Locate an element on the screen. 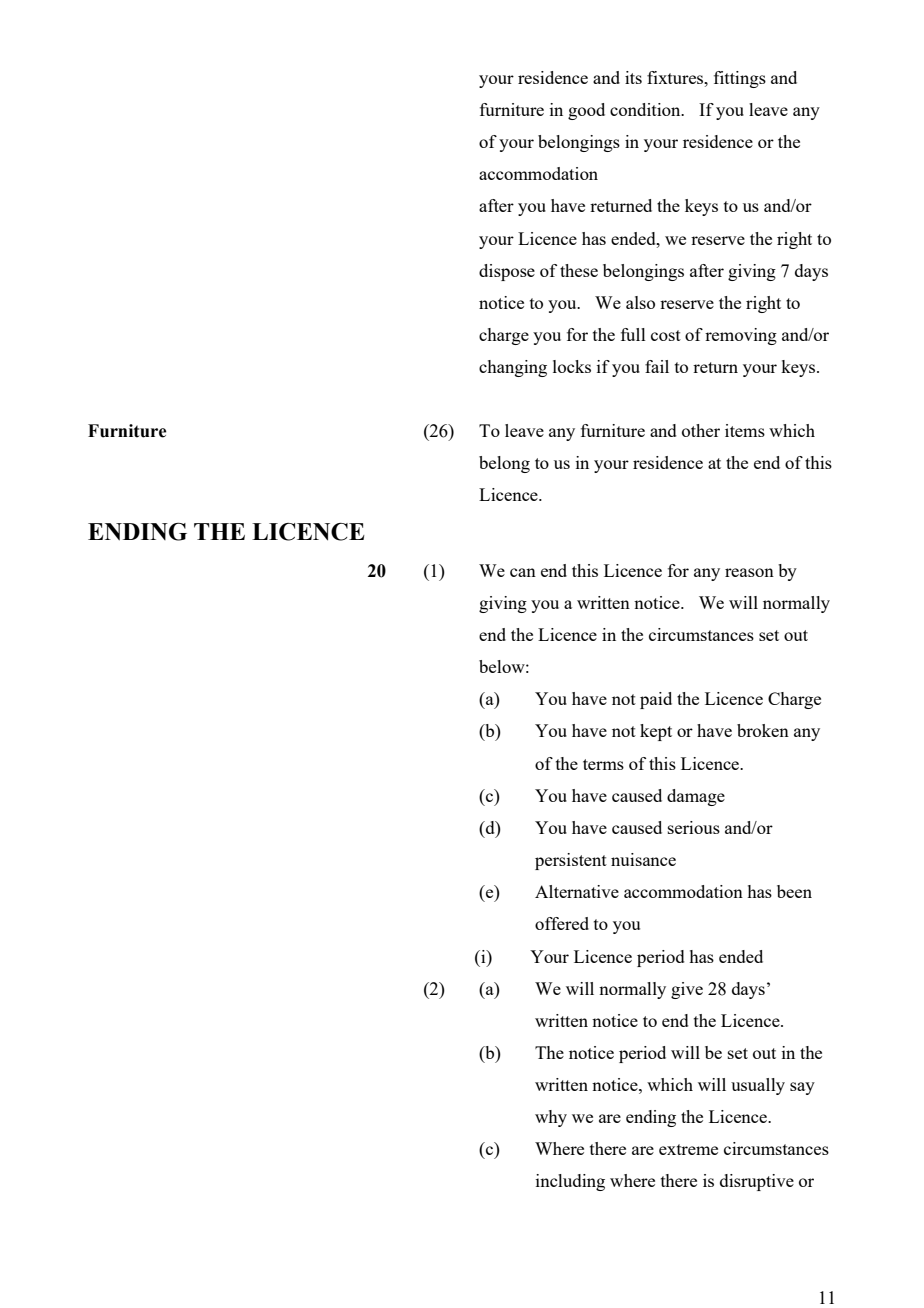 This screenshot has height=1308, width=924. reason is located at coordinates (749, 572).
